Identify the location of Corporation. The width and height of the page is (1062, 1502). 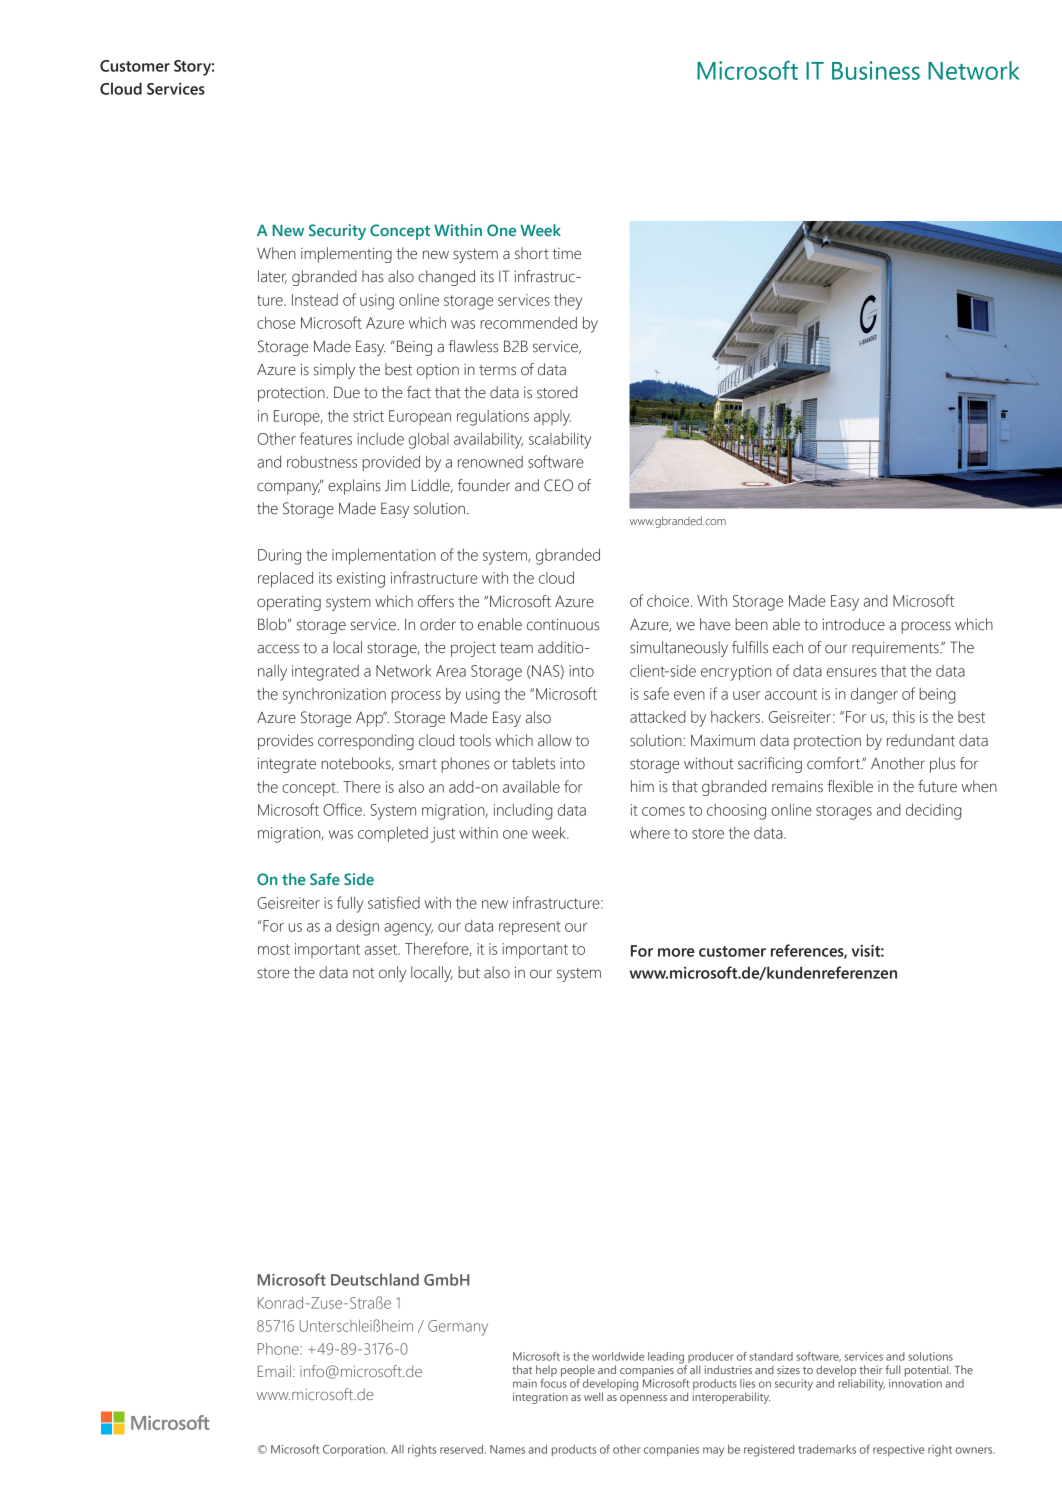
(355, 1450).
